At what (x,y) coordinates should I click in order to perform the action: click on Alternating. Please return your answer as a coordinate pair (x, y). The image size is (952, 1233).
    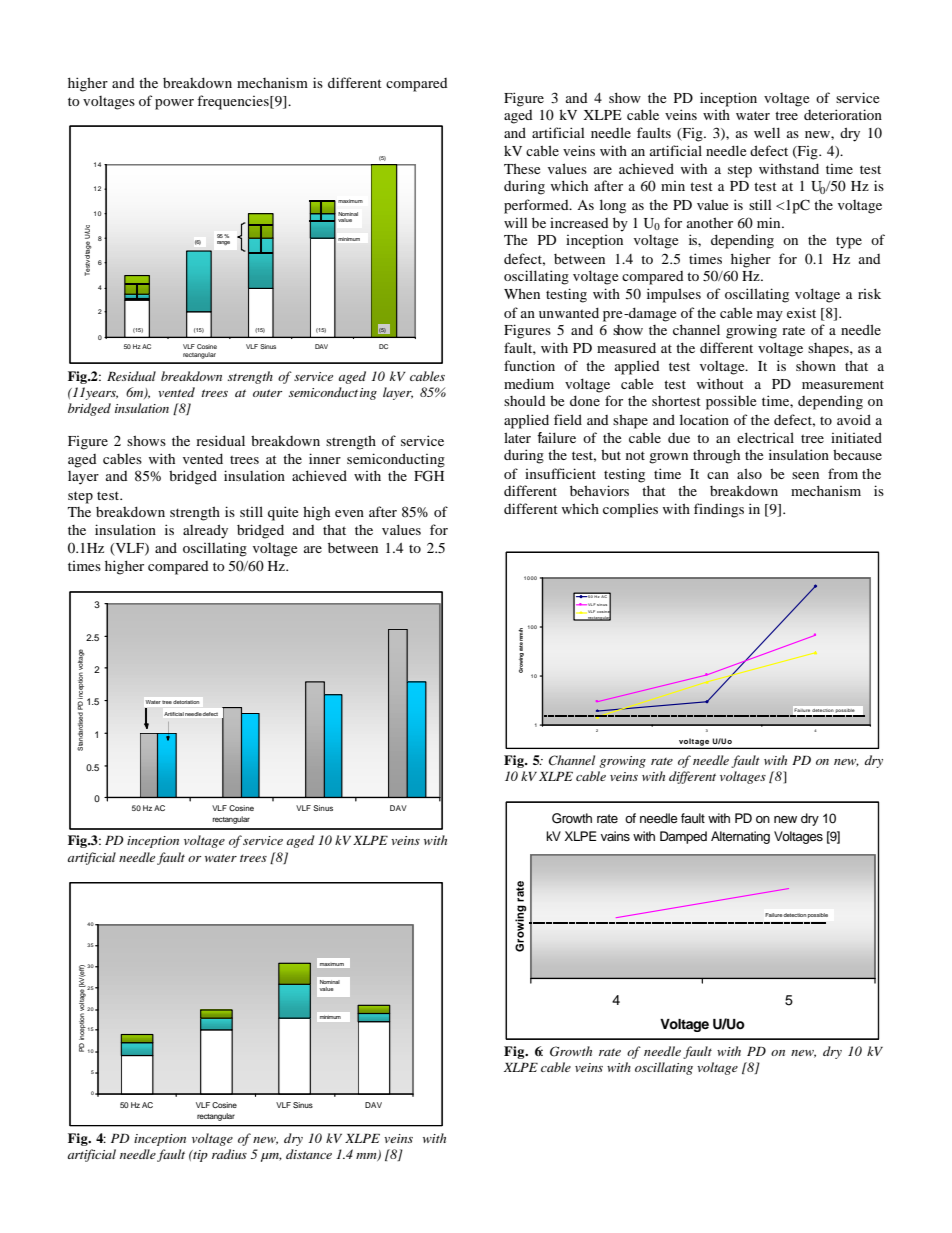
    Looking at the image, I should click on (740, 837).
